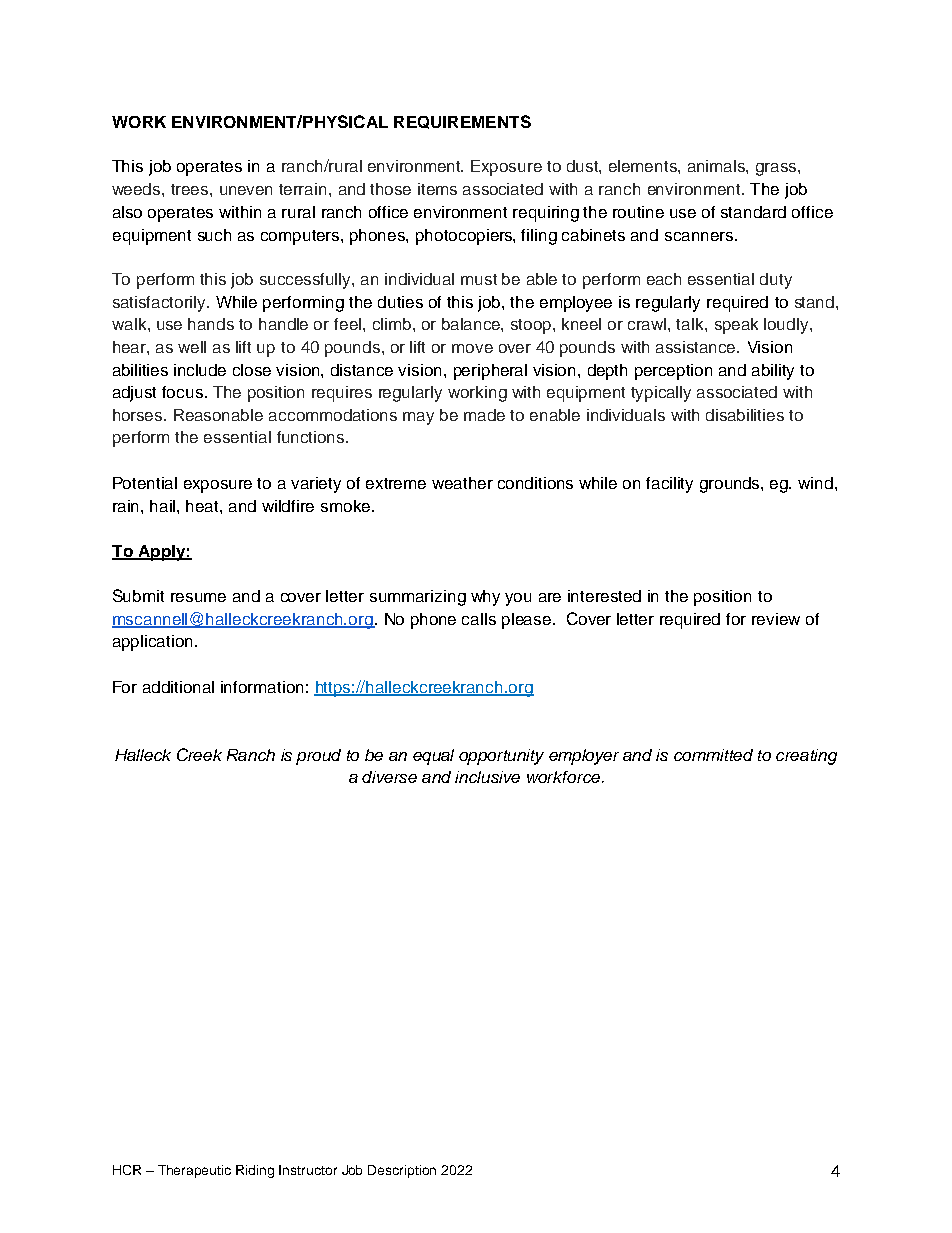  Describe the element at coordinates (700, 236) in the image. I see `scanners` at that location.
